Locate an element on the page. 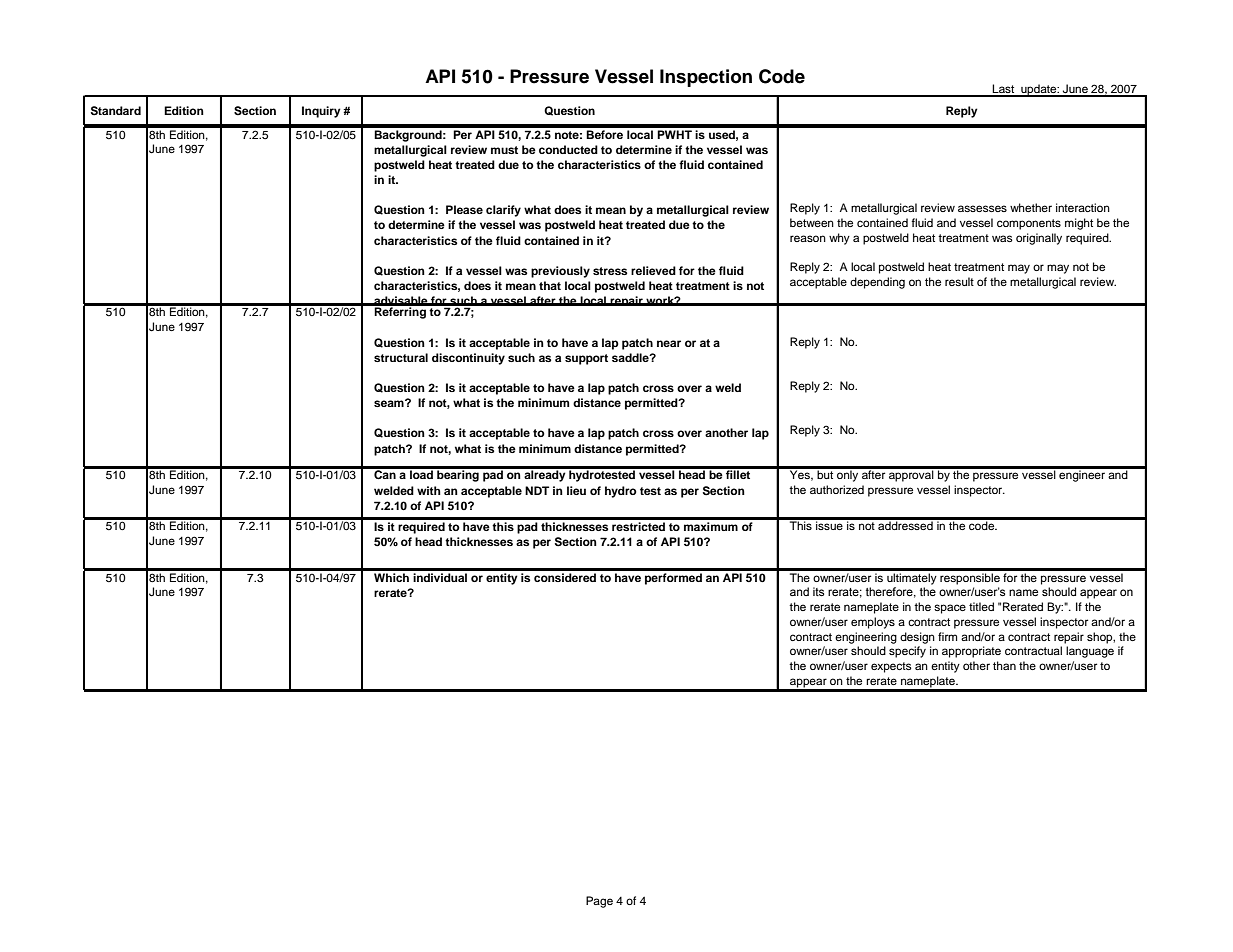 The image size is (1233, 952). structural is located at coordinates (401, 357).
